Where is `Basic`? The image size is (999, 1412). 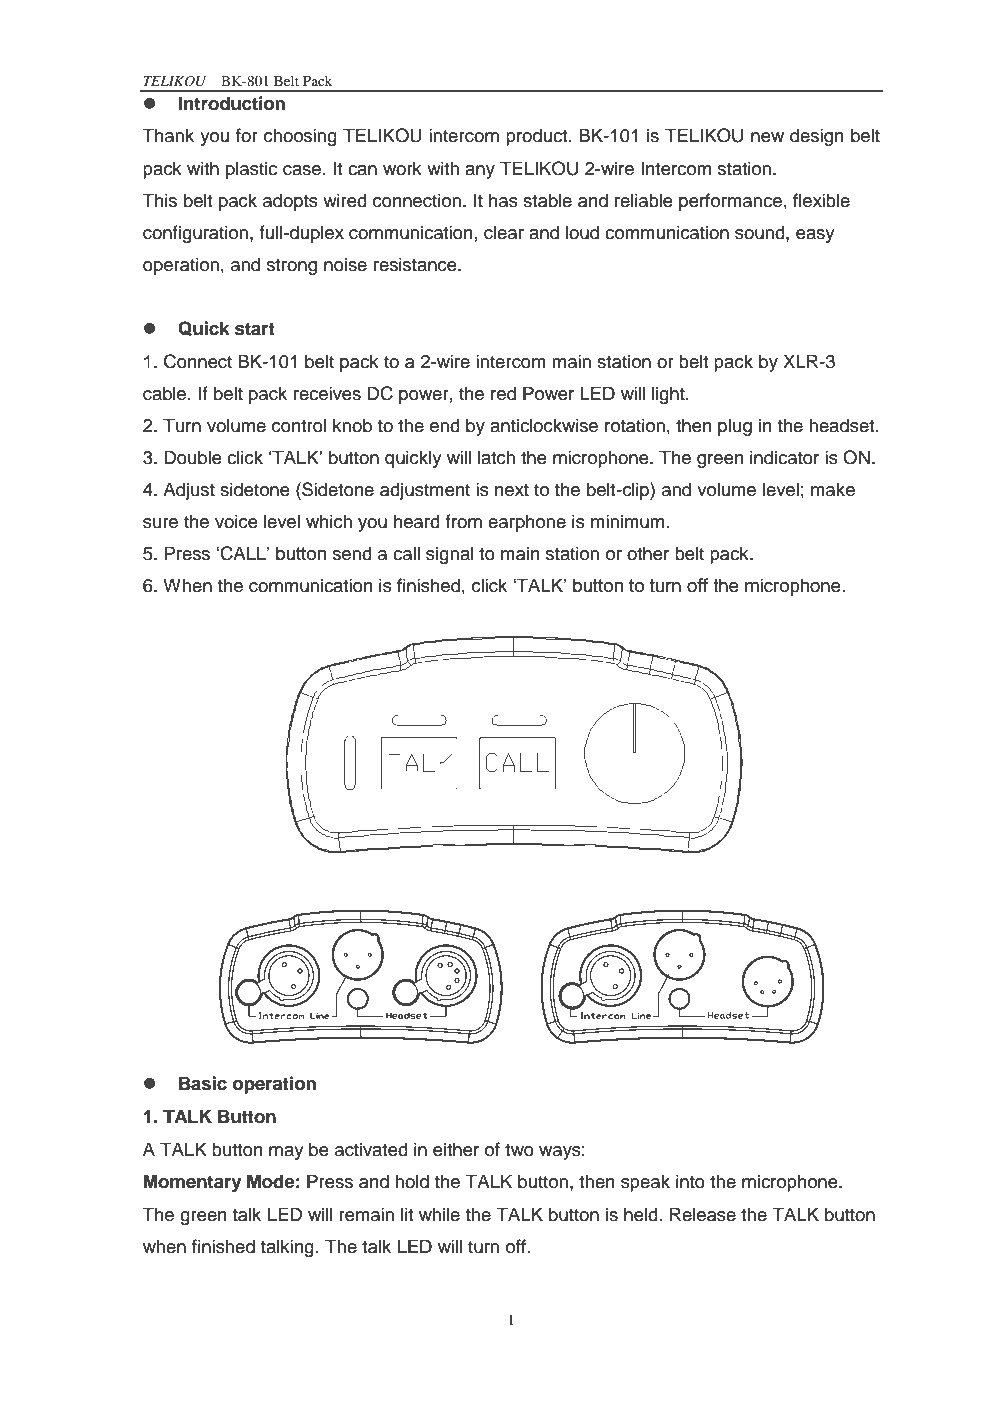
Basic is located at coordinates (203, 1083).
